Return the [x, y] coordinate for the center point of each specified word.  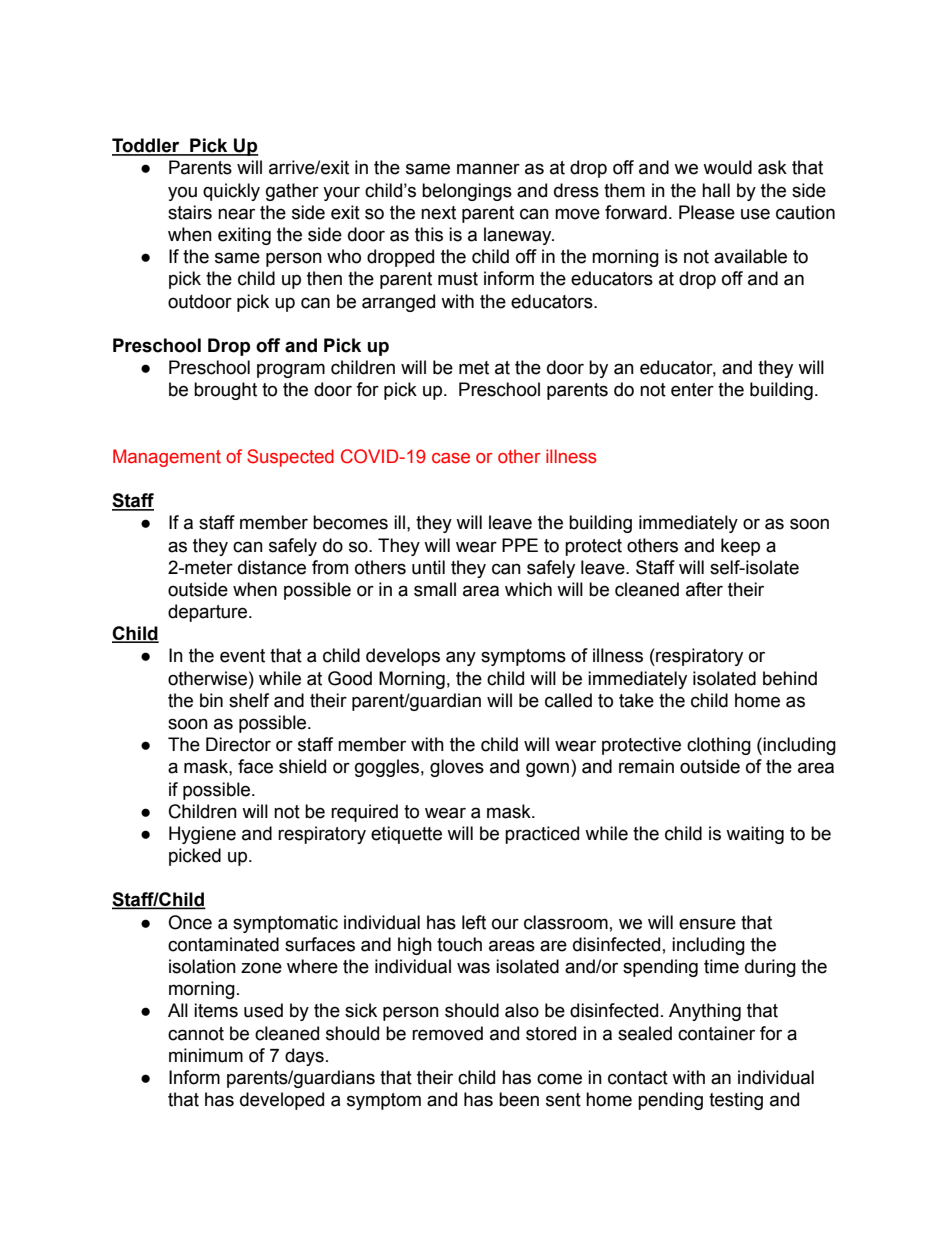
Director [238, 744]
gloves [457, 768]
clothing [719, 746]
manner [488, 169]
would [727, 167]
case [451, 458]
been [519, 1099]
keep [740, 547]
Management [167, 458]
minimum [206, 1055]
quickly [231, 192]
